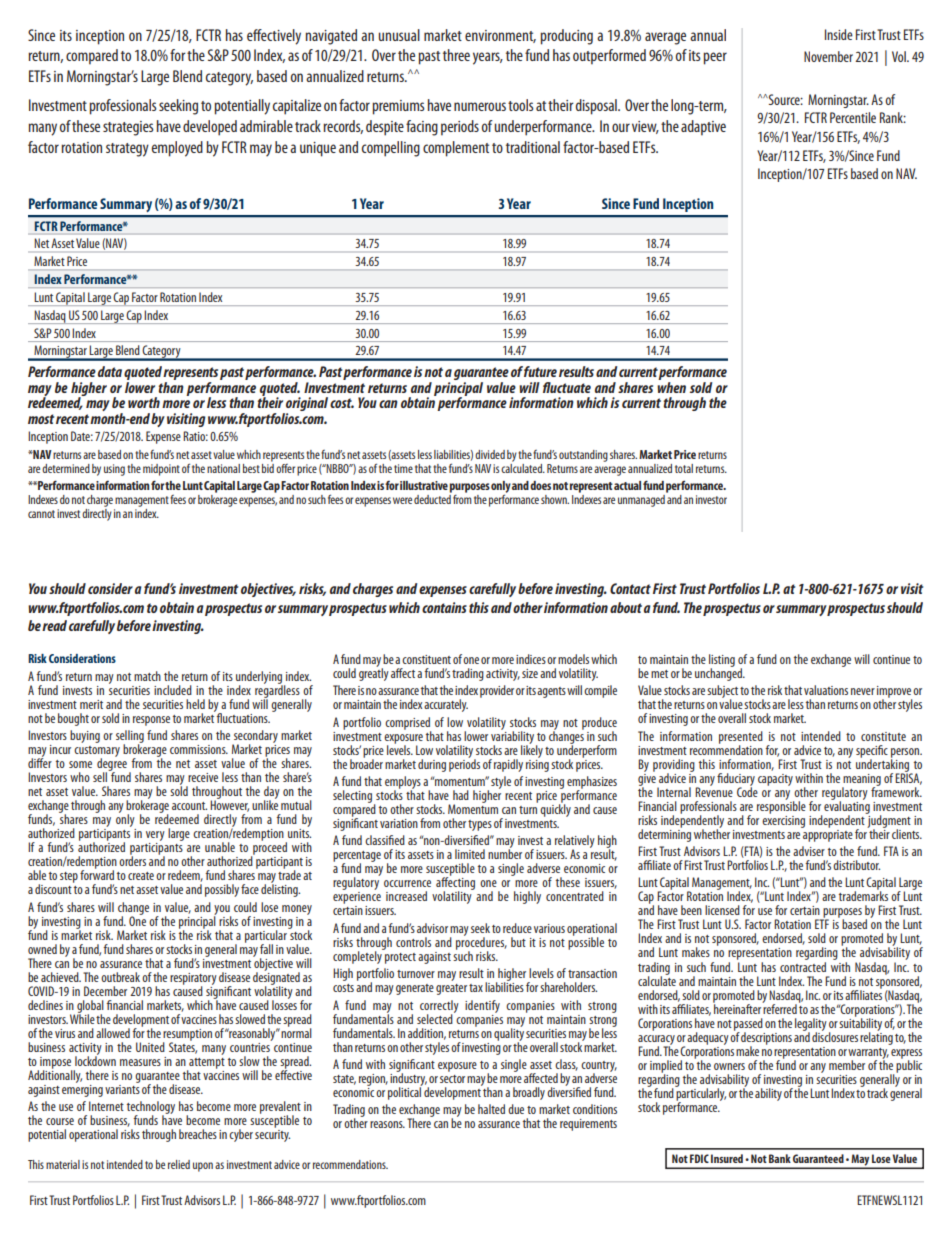 The width and height of the image is (952, 1233). I want to click on November, so click(828, 56).
